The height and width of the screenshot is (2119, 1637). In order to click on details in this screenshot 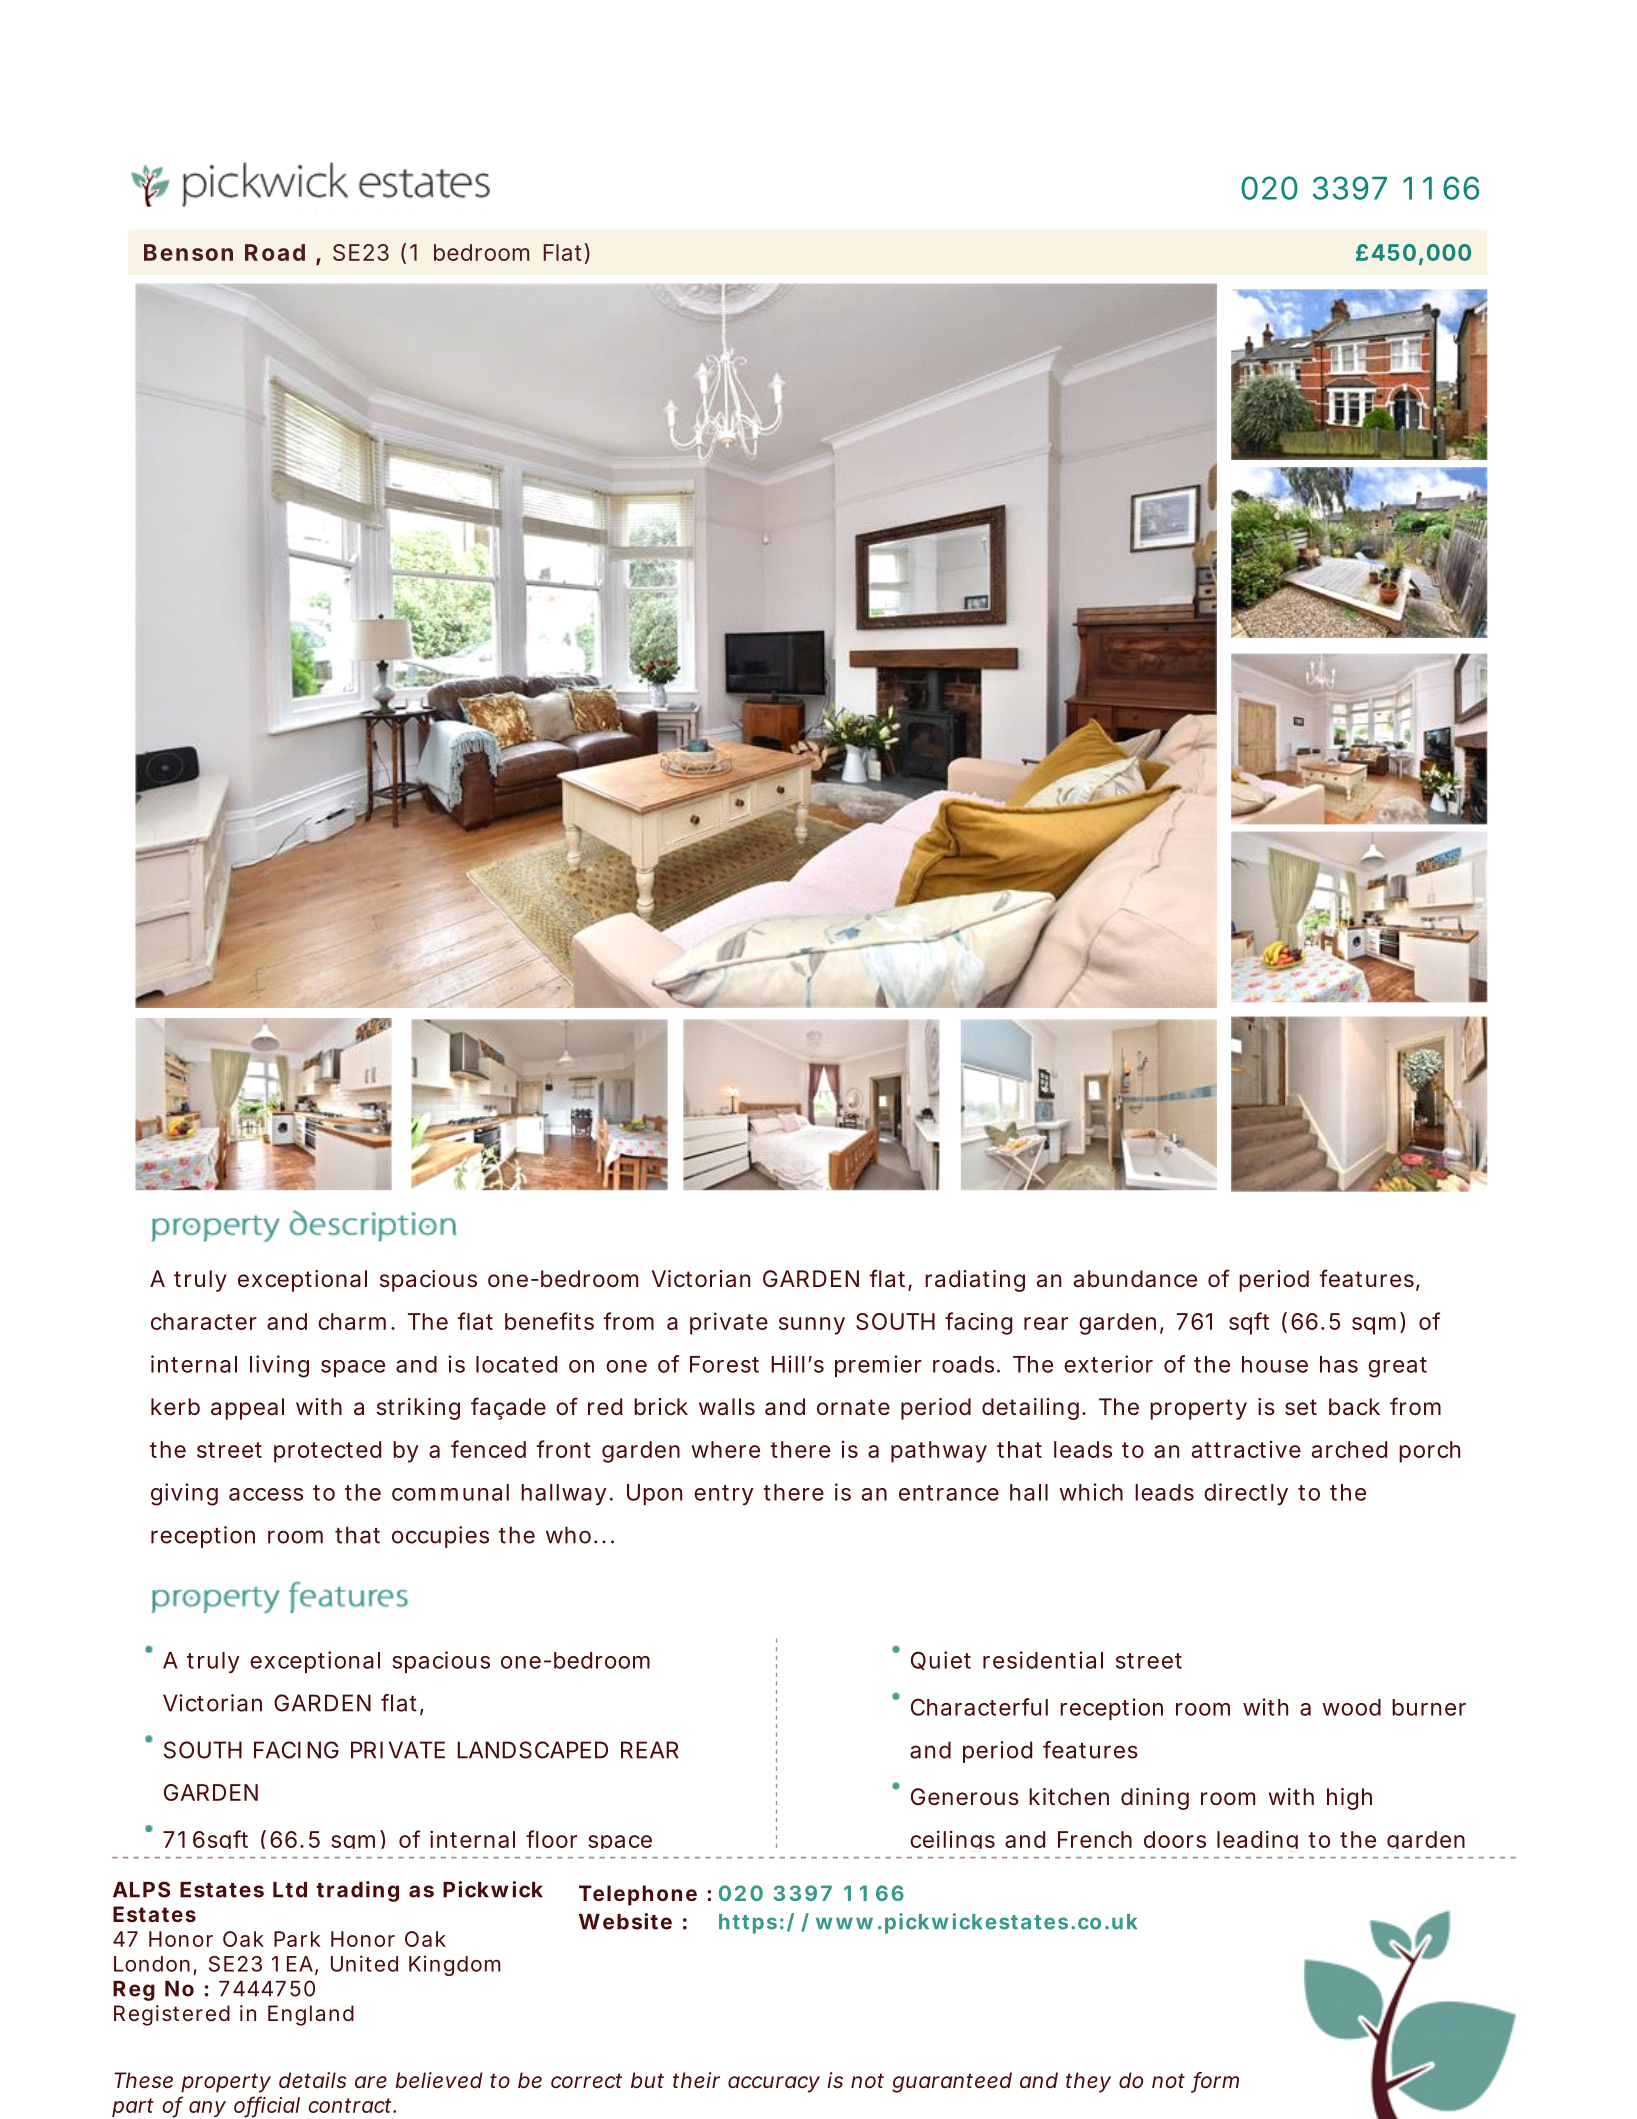, I will do `click(312, 2080)`.
